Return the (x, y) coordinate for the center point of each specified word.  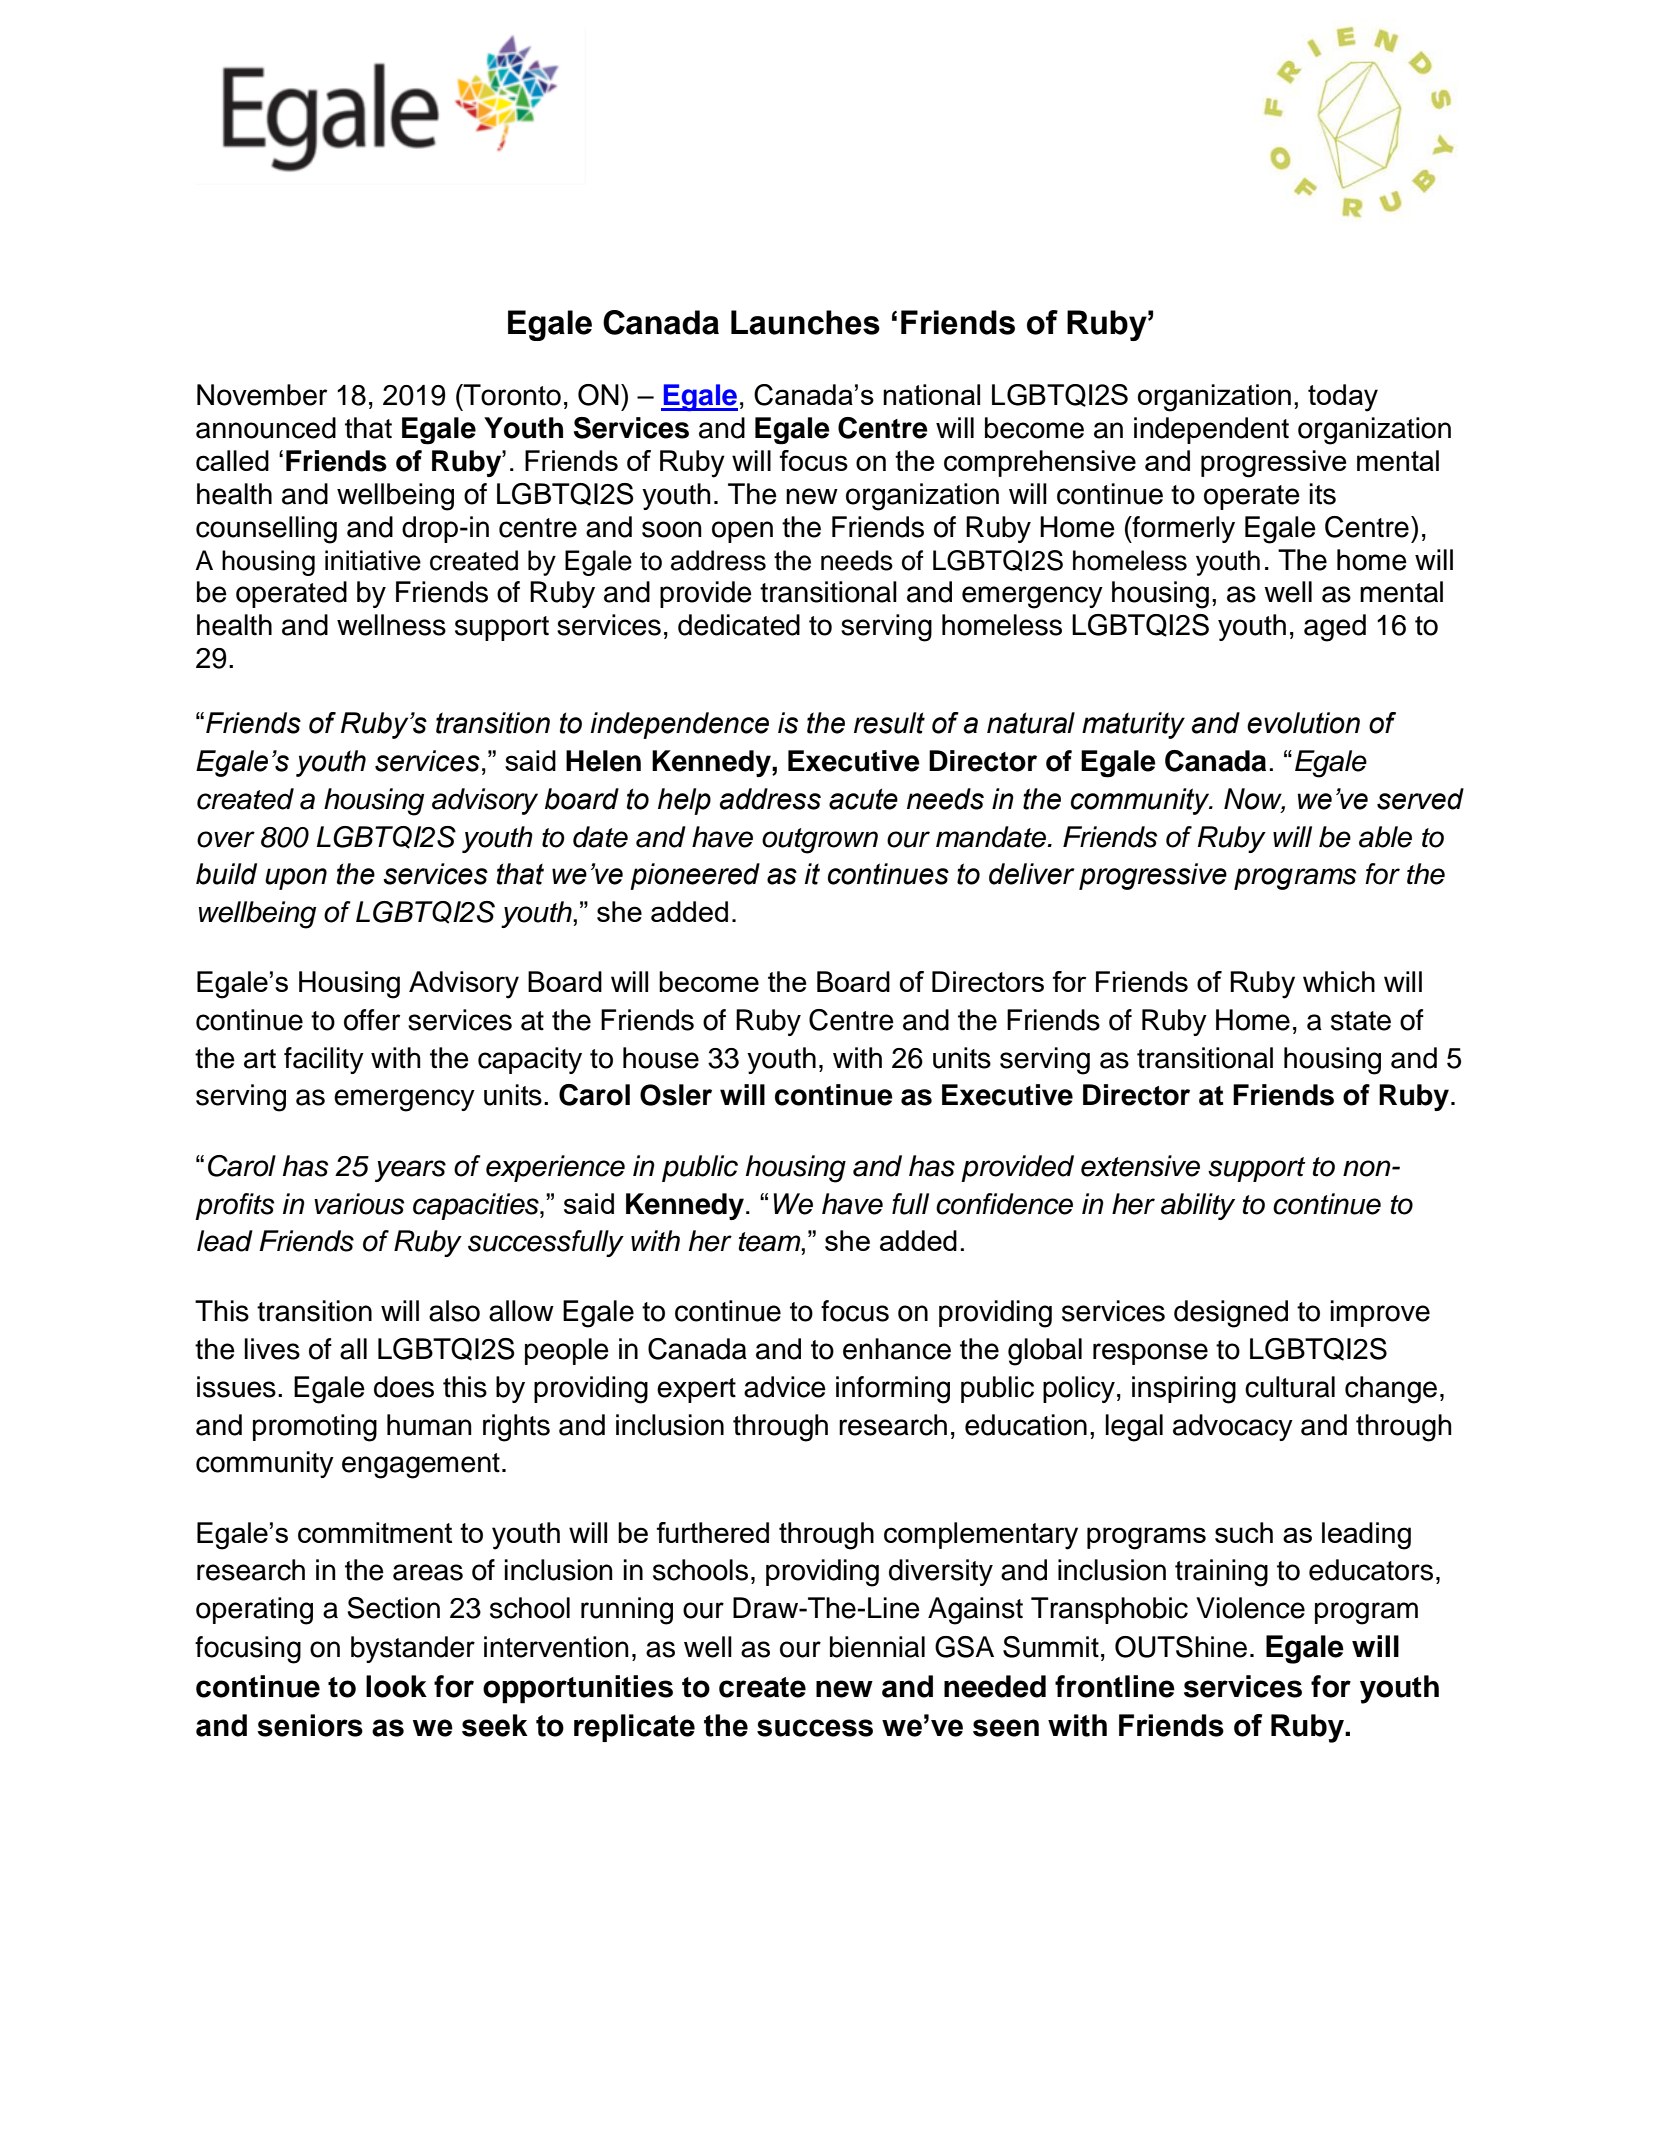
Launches (805, 322)
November (262, 395)
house (661, 1058)
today (1343, 398)
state (1361, 1021)
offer (372, 1020)
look (396, 1686)
